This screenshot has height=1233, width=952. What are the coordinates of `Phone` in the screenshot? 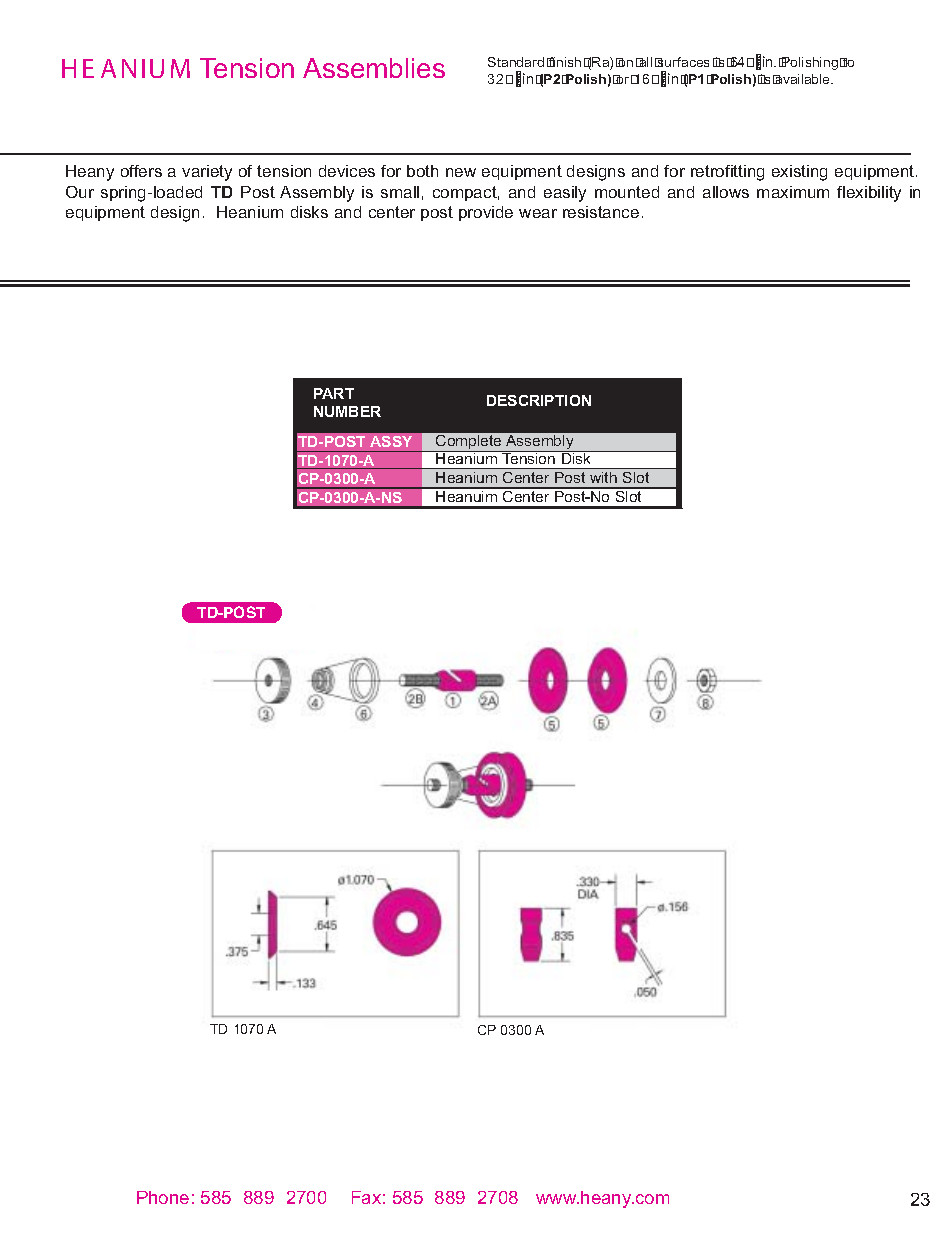 It's located at (163, 1197).
